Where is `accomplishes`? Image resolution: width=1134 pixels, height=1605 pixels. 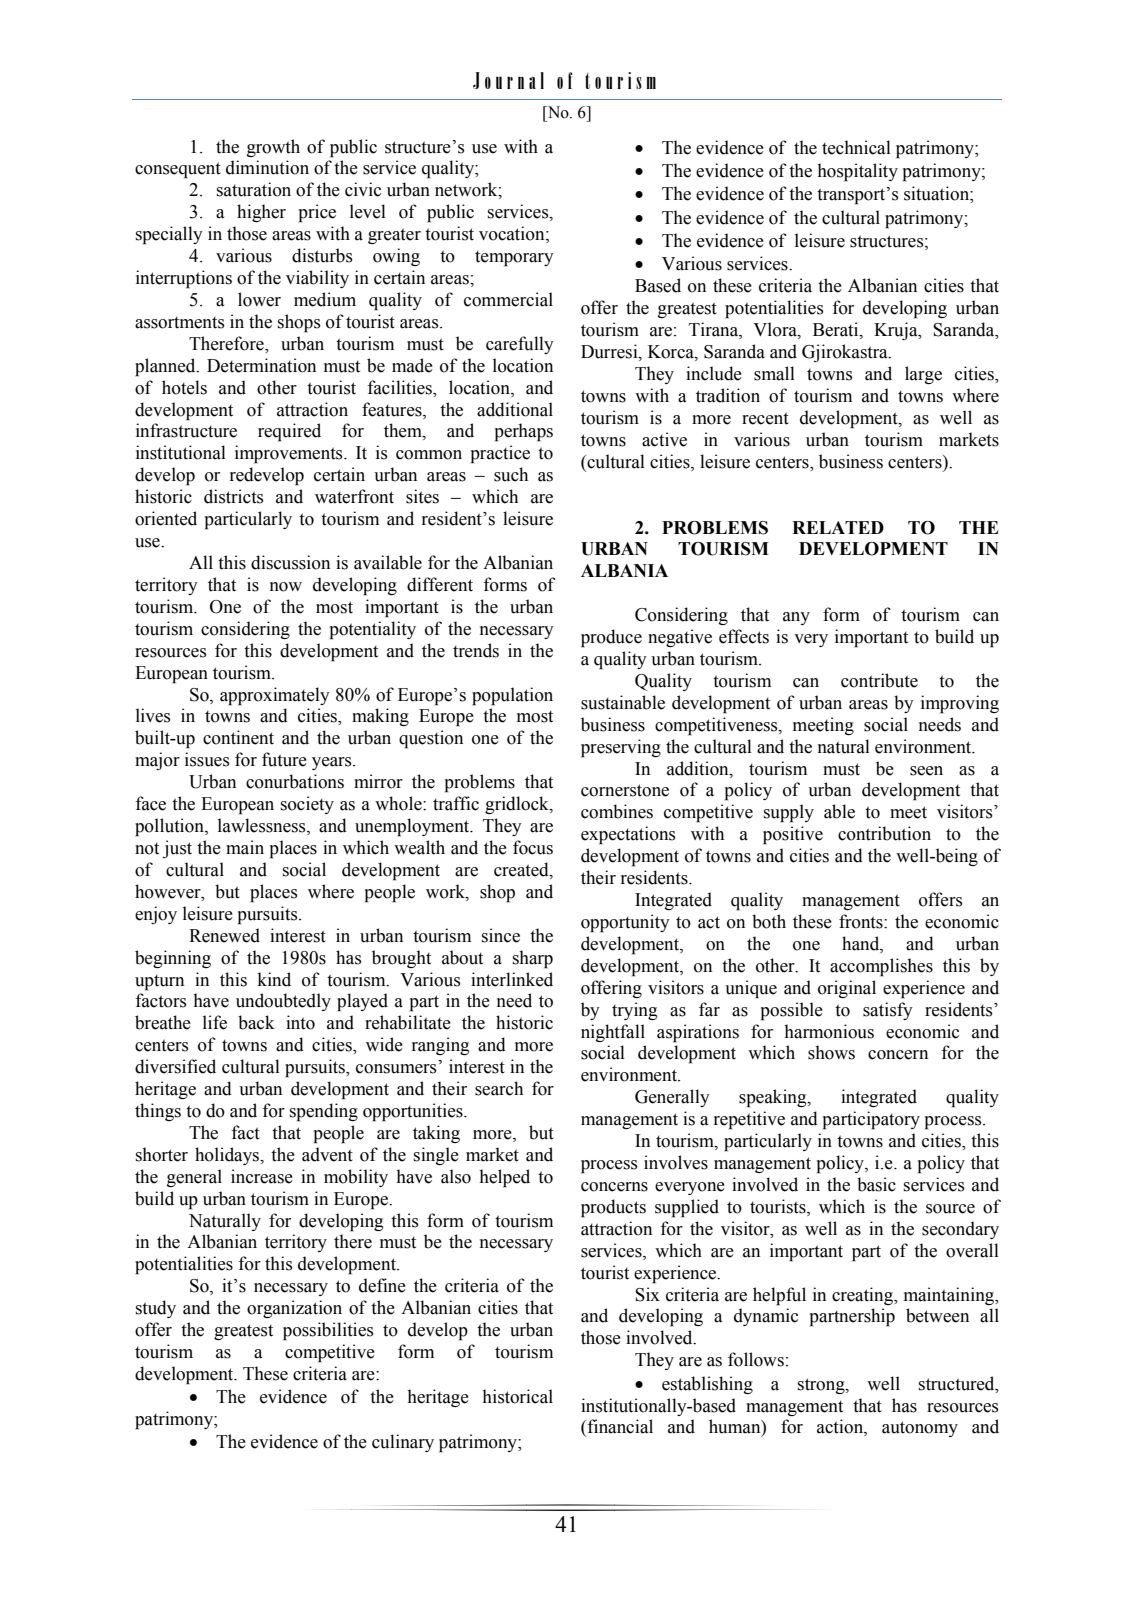 accomplishes is located at coordinates (881, 967).
